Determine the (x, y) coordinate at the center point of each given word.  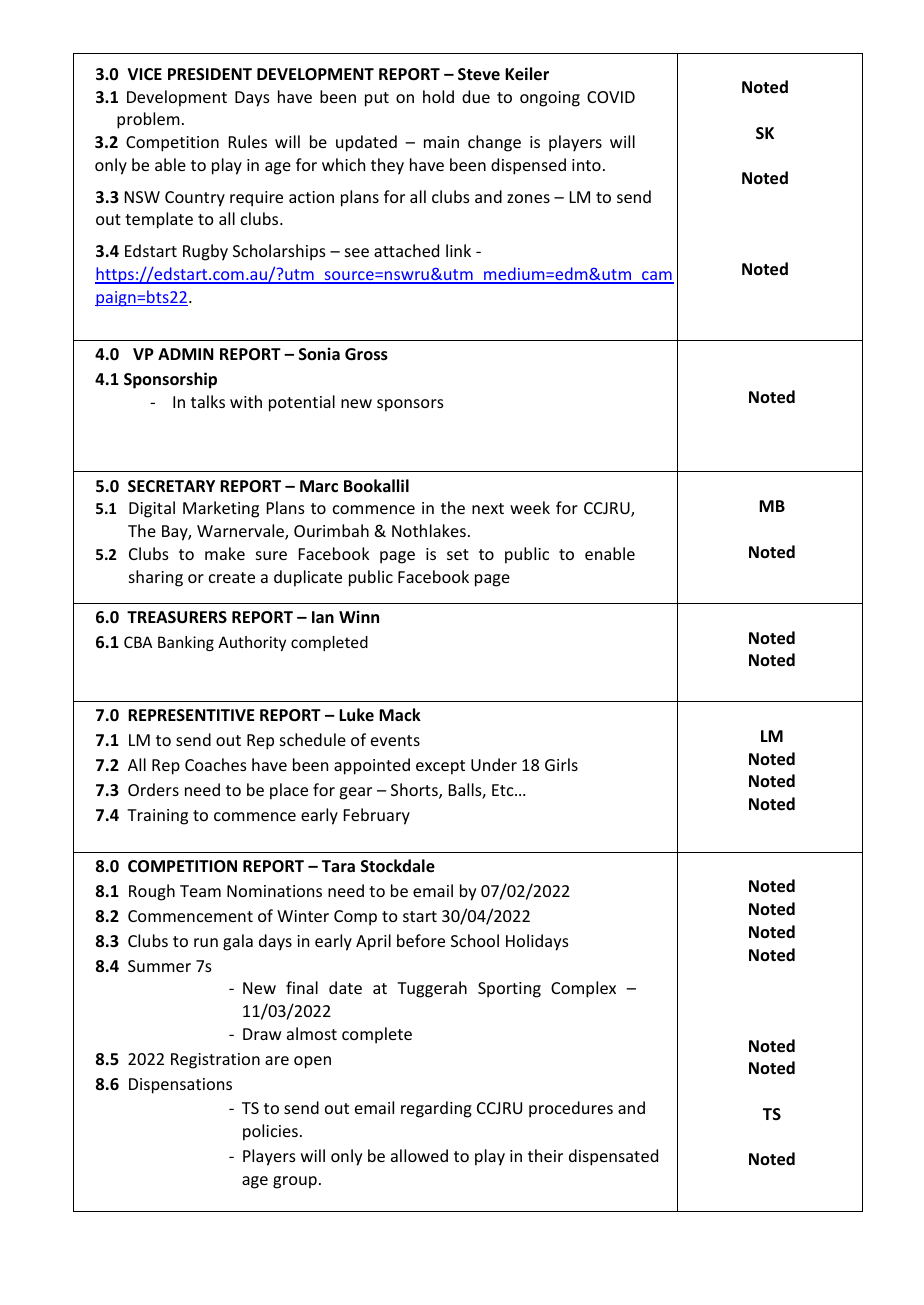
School (475, 940)
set (458, 554)
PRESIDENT (210, 74)
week (530, 507)
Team (200, 891)
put (377, 99)
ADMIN (186, 354)
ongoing (550, 99)
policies (270, 1132)
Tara (338, 866)
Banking (186, 643)
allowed (419, 1155)
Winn (359, 616)
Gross (366, 354)
